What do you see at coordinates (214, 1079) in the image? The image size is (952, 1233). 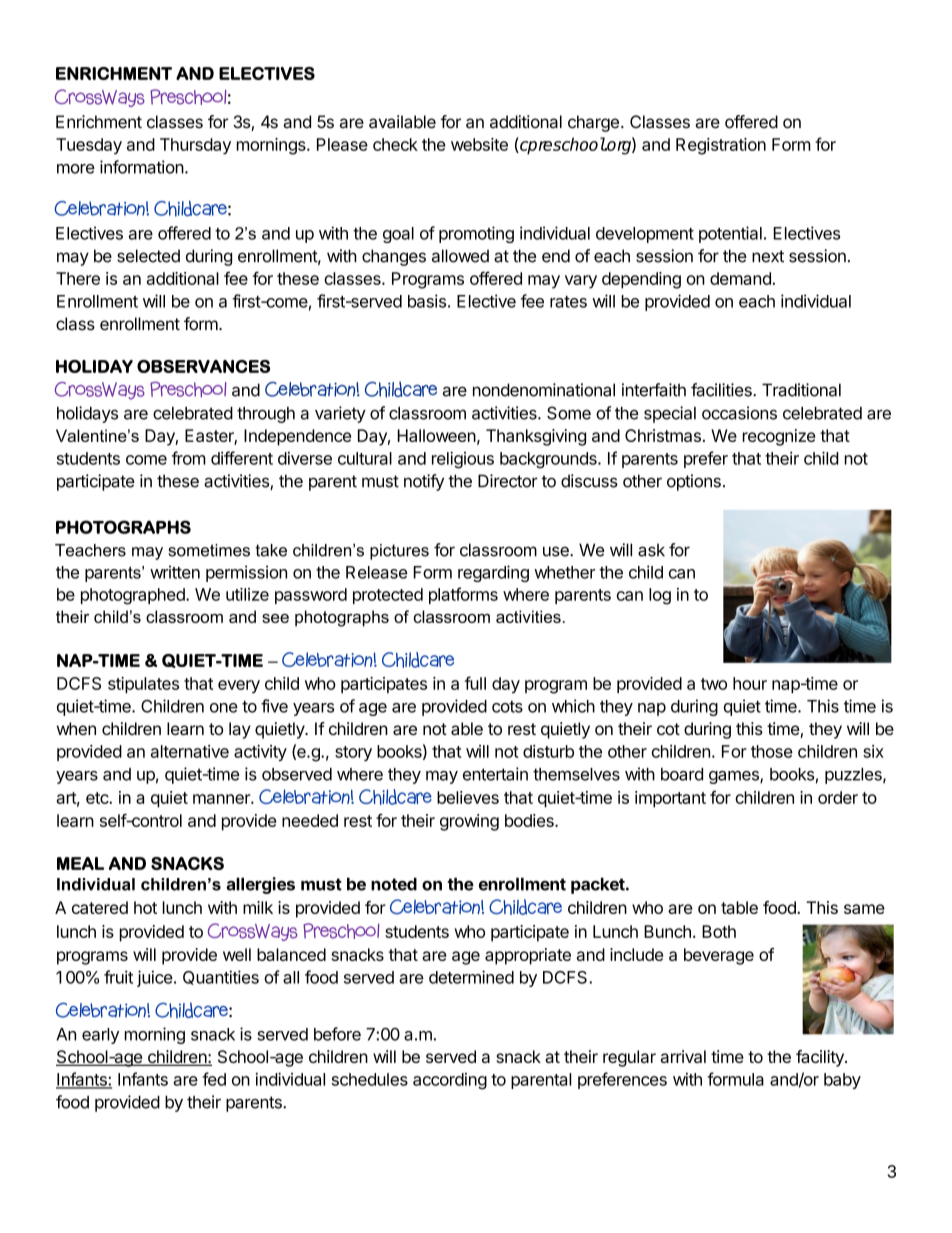 I see `fed` at bounding box center [214, 1079].
